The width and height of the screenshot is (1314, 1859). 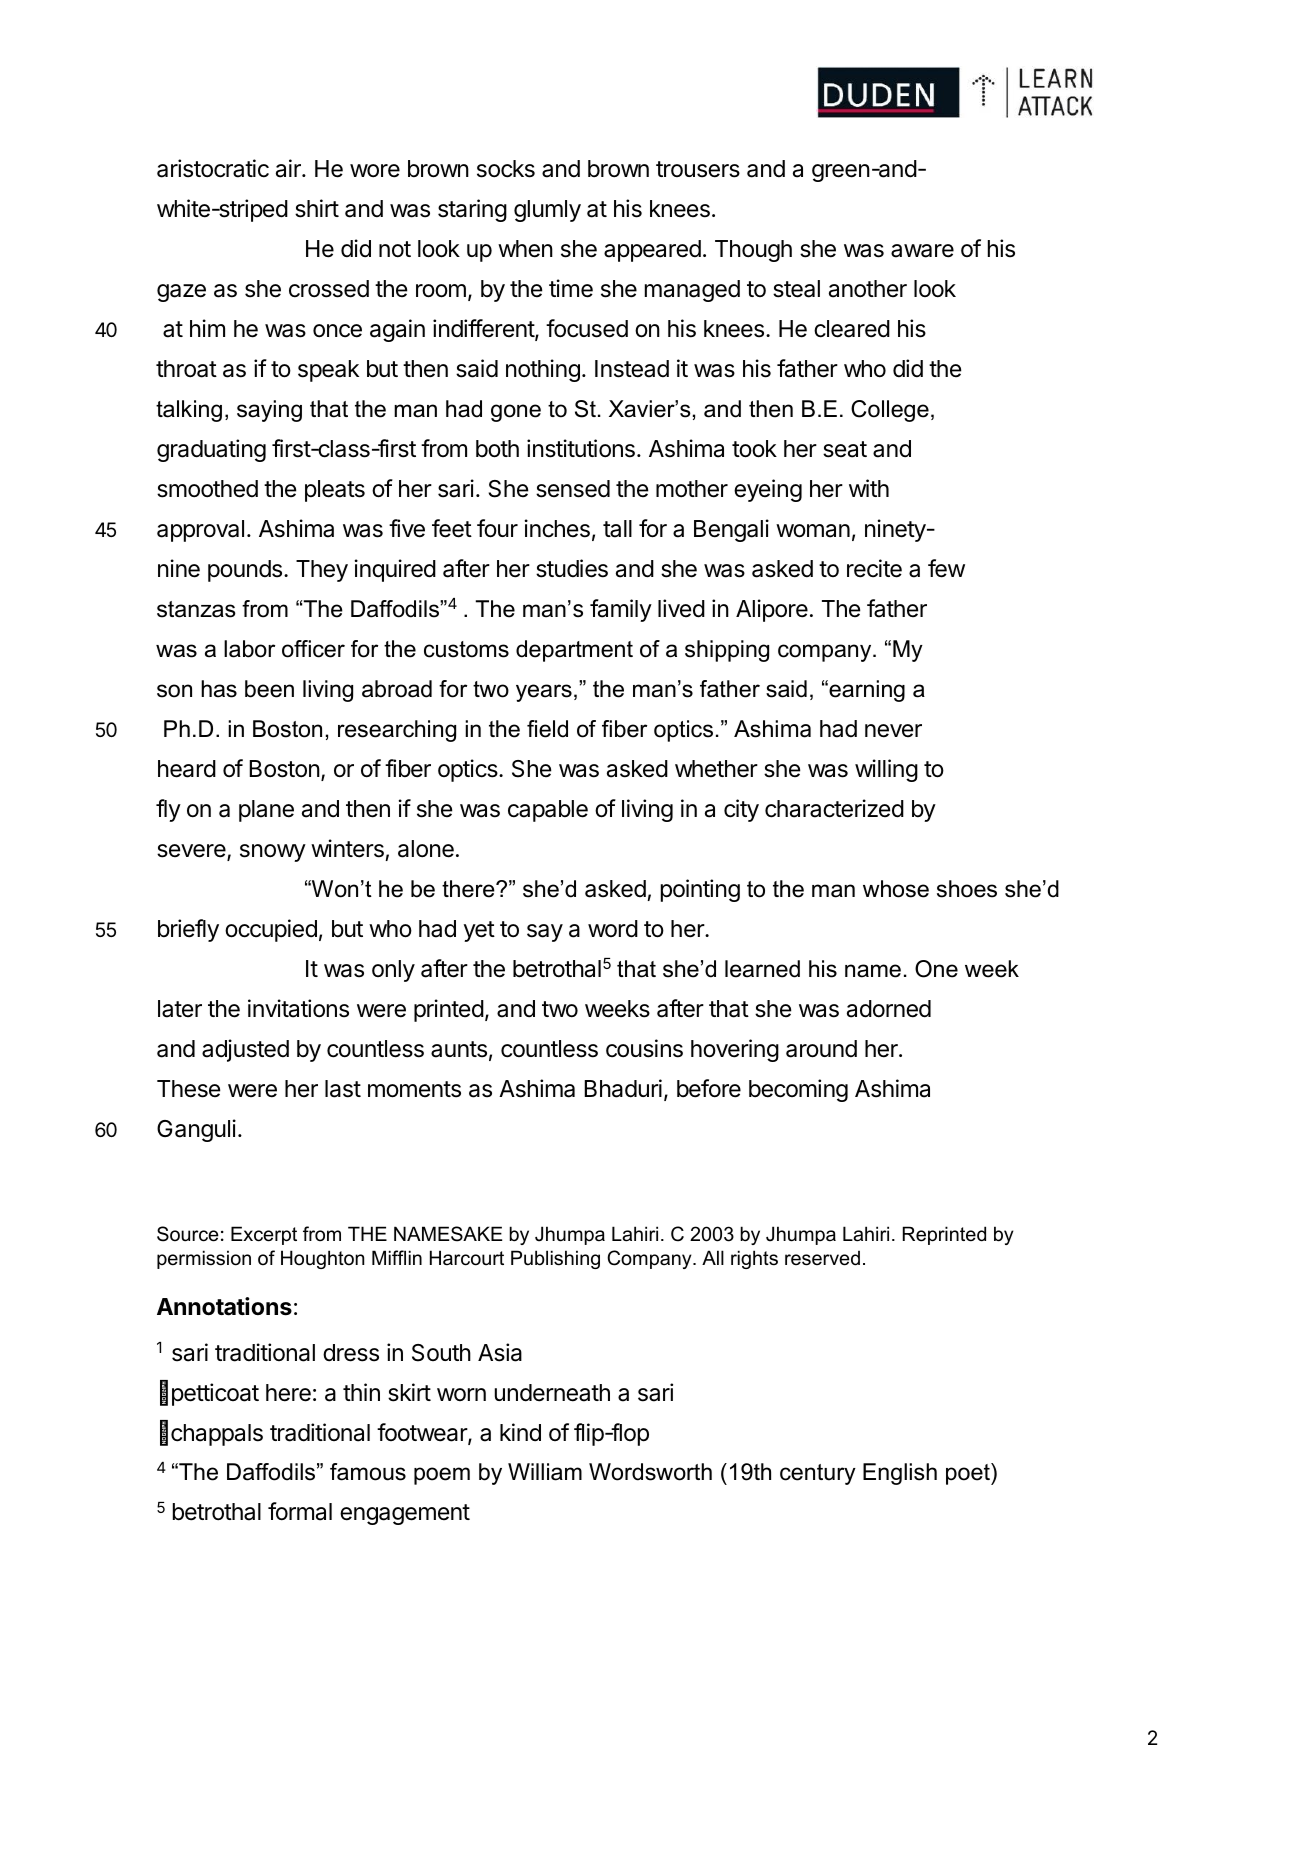 What do you see at coordinates (866, 691) in the screenshot?
I see `earning` at bounding box center [866, 691].
